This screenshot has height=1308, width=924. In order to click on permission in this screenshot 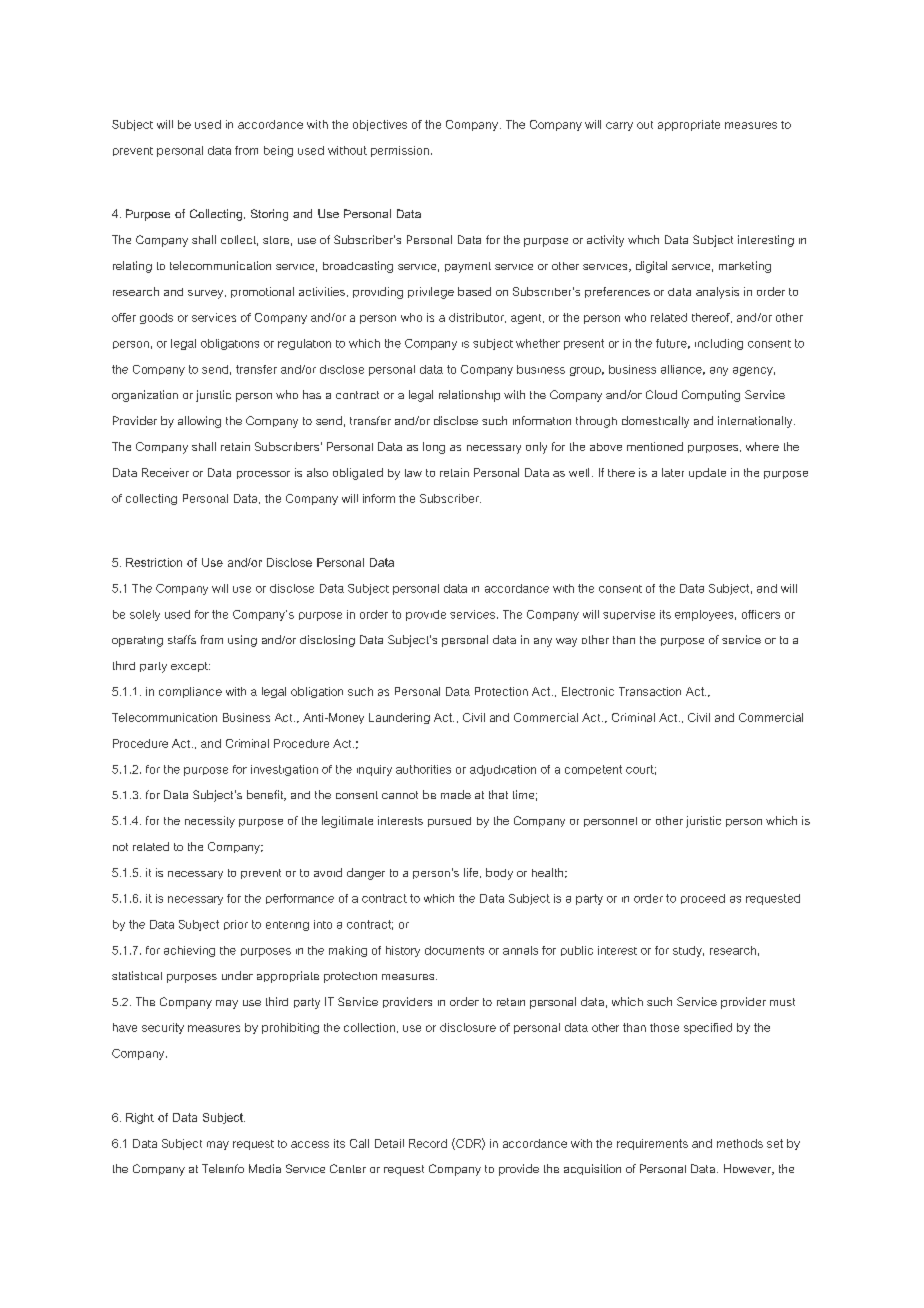, I will do `click(400, 151)`.
